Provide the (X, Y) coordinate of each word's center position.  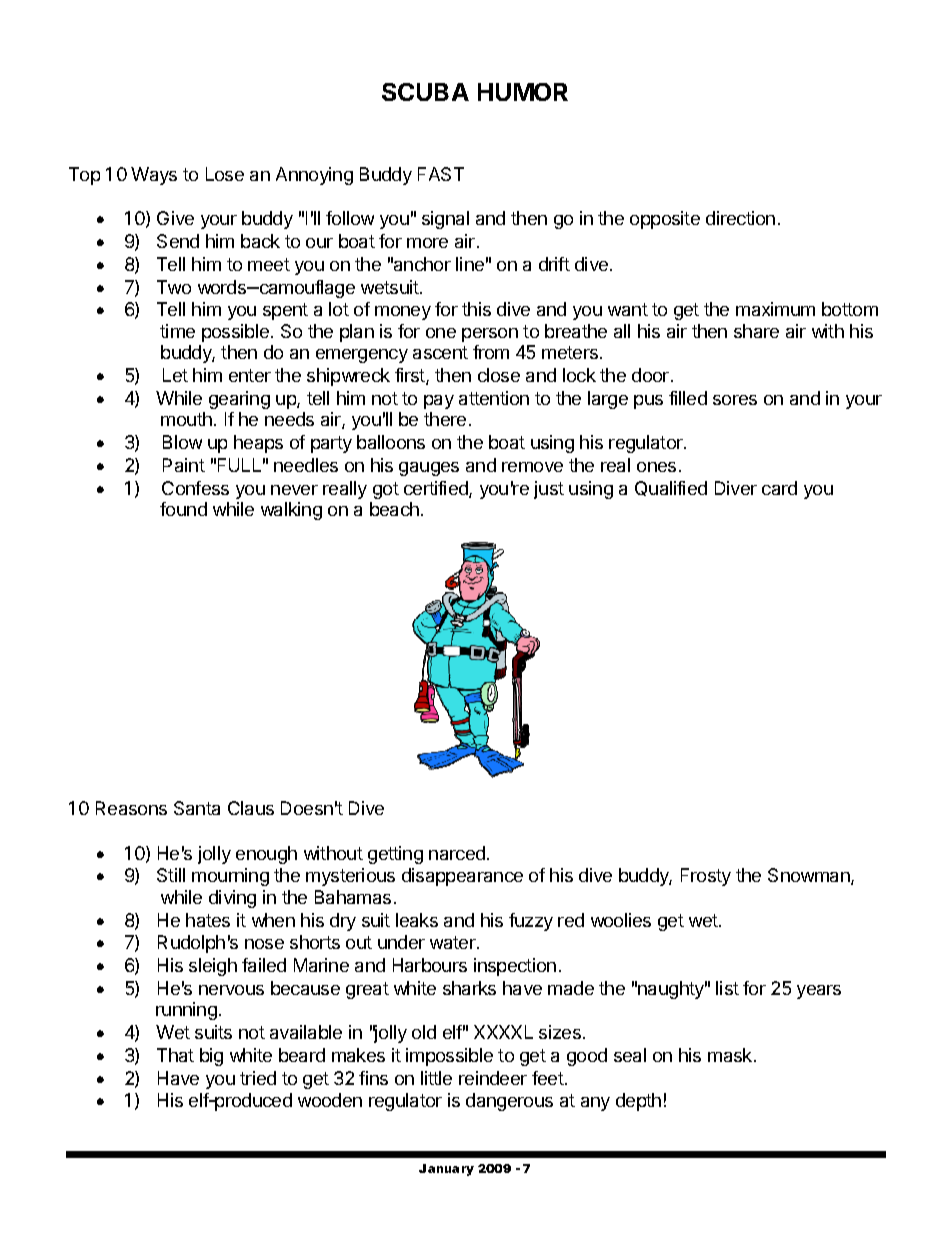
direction (740, 218)
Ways (154, 176)
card (779, 488)
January (446, 1170)
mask (731, 1055)
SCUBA (425, 92)
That (175, 1055)
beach (394, 509)
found (183, 509)
